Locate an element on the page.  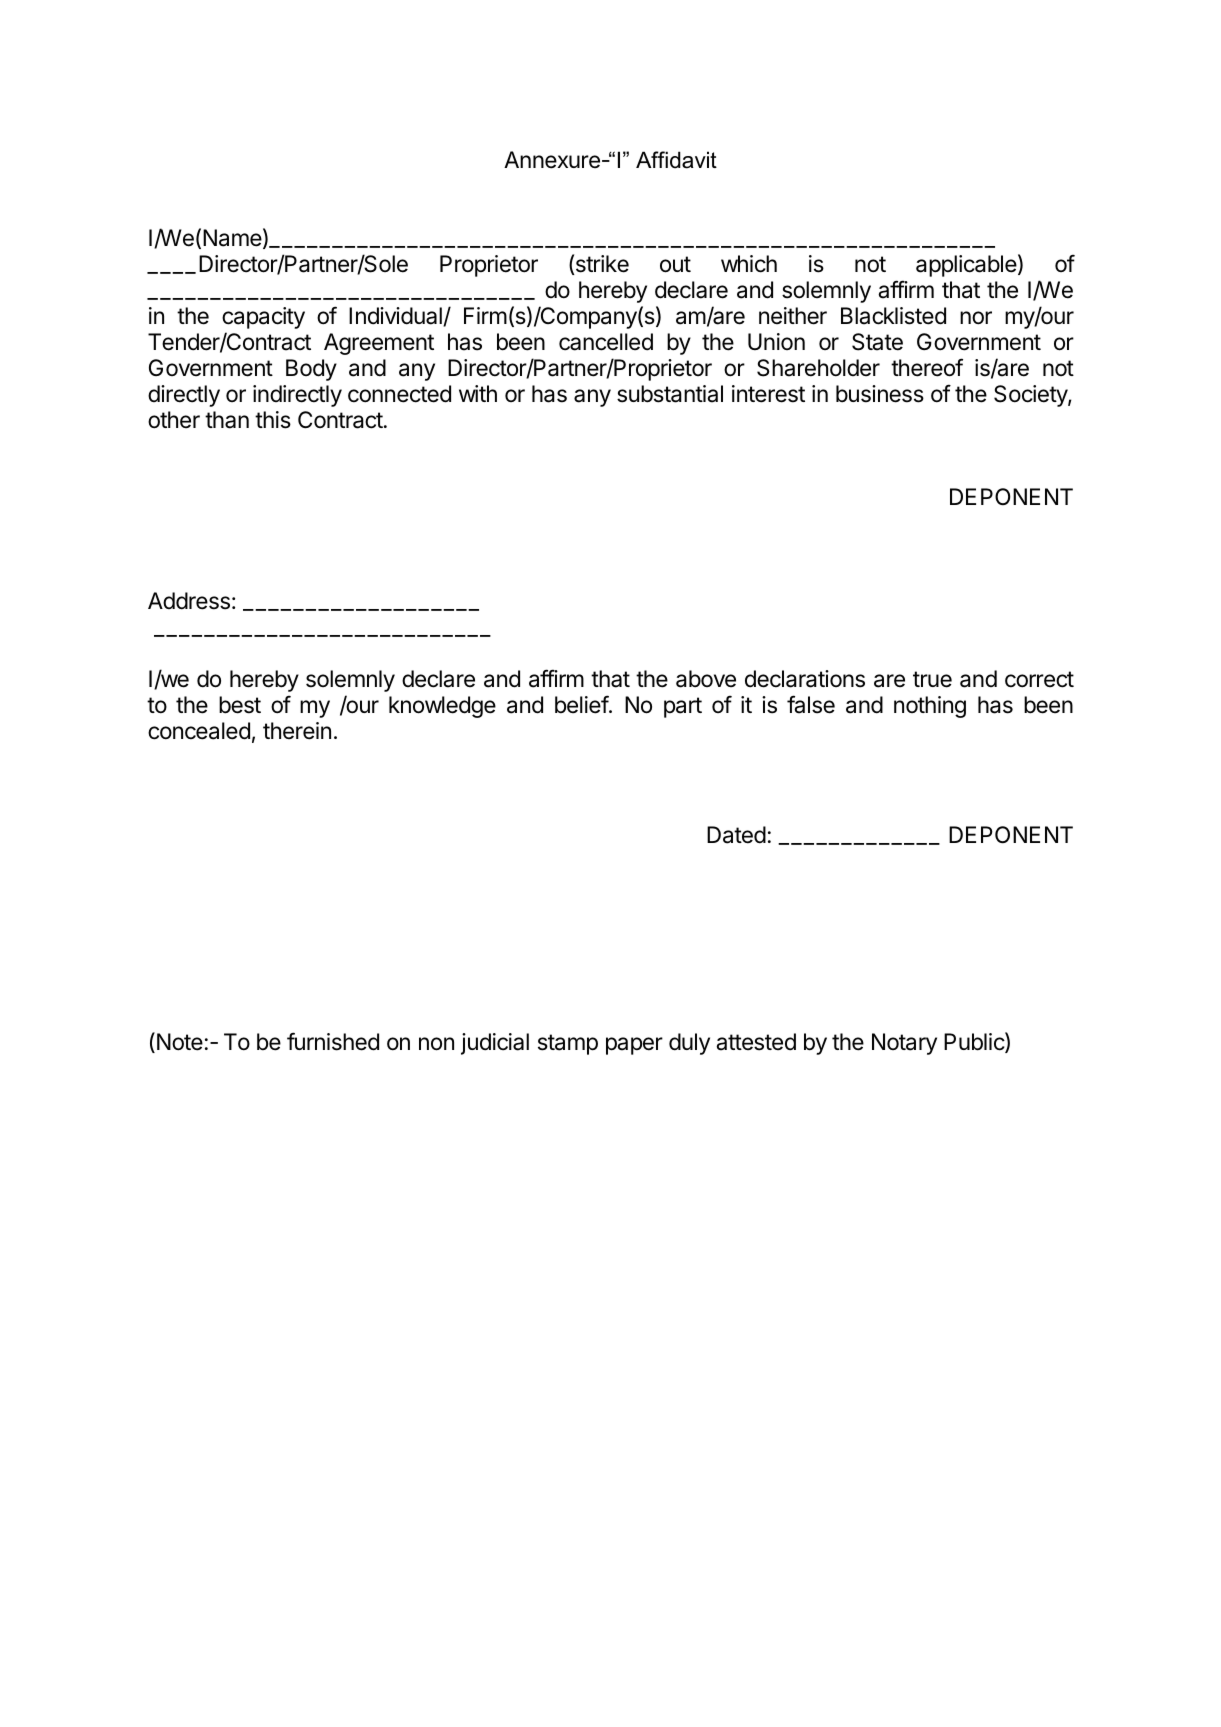
Affidavit is located at coordinates (676, 160).
